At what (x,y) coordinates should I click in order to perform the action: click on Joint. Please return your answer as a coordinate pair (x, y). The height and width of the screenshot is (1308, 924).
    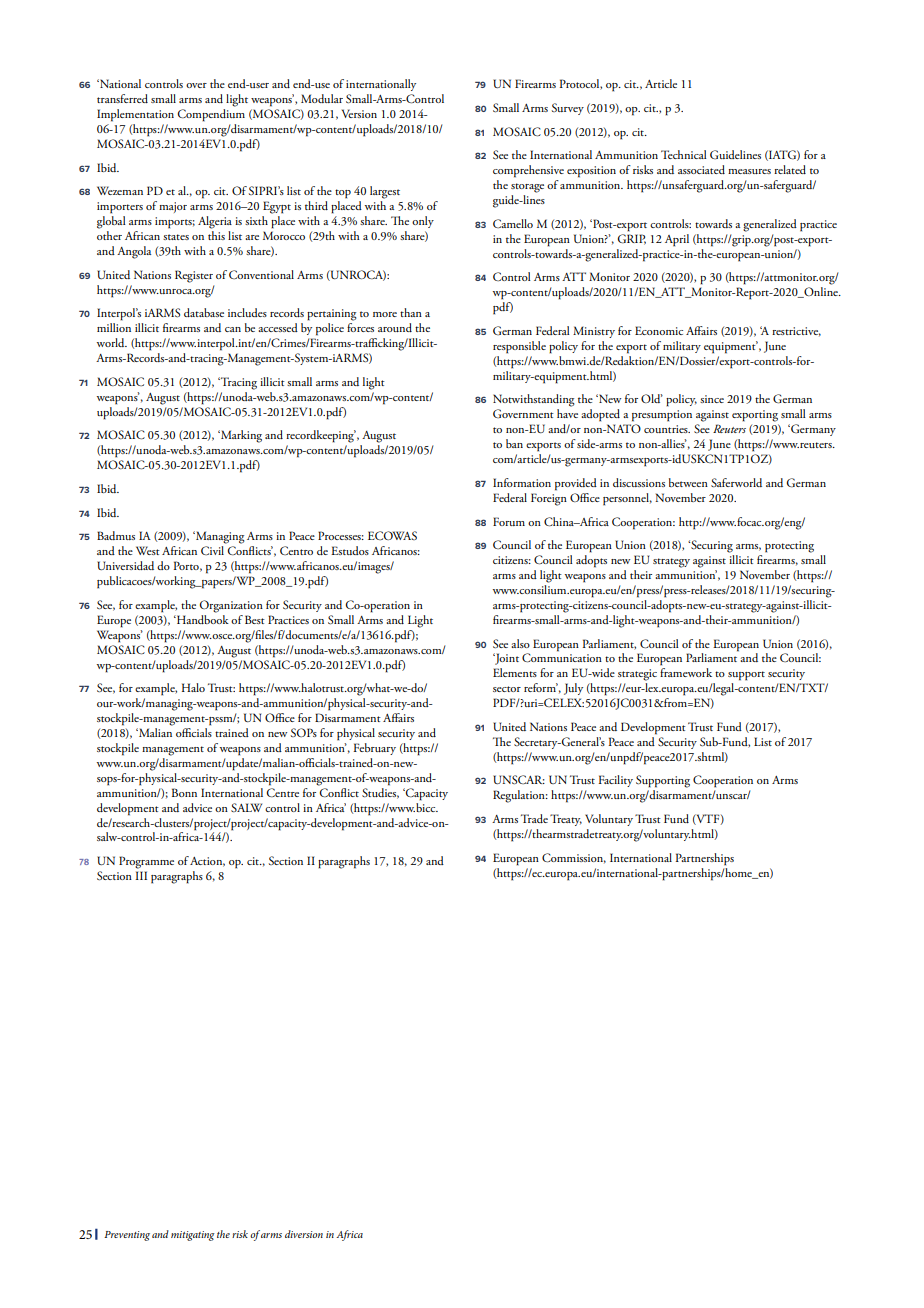
    Looking at the image, I should click on (506, 659).
